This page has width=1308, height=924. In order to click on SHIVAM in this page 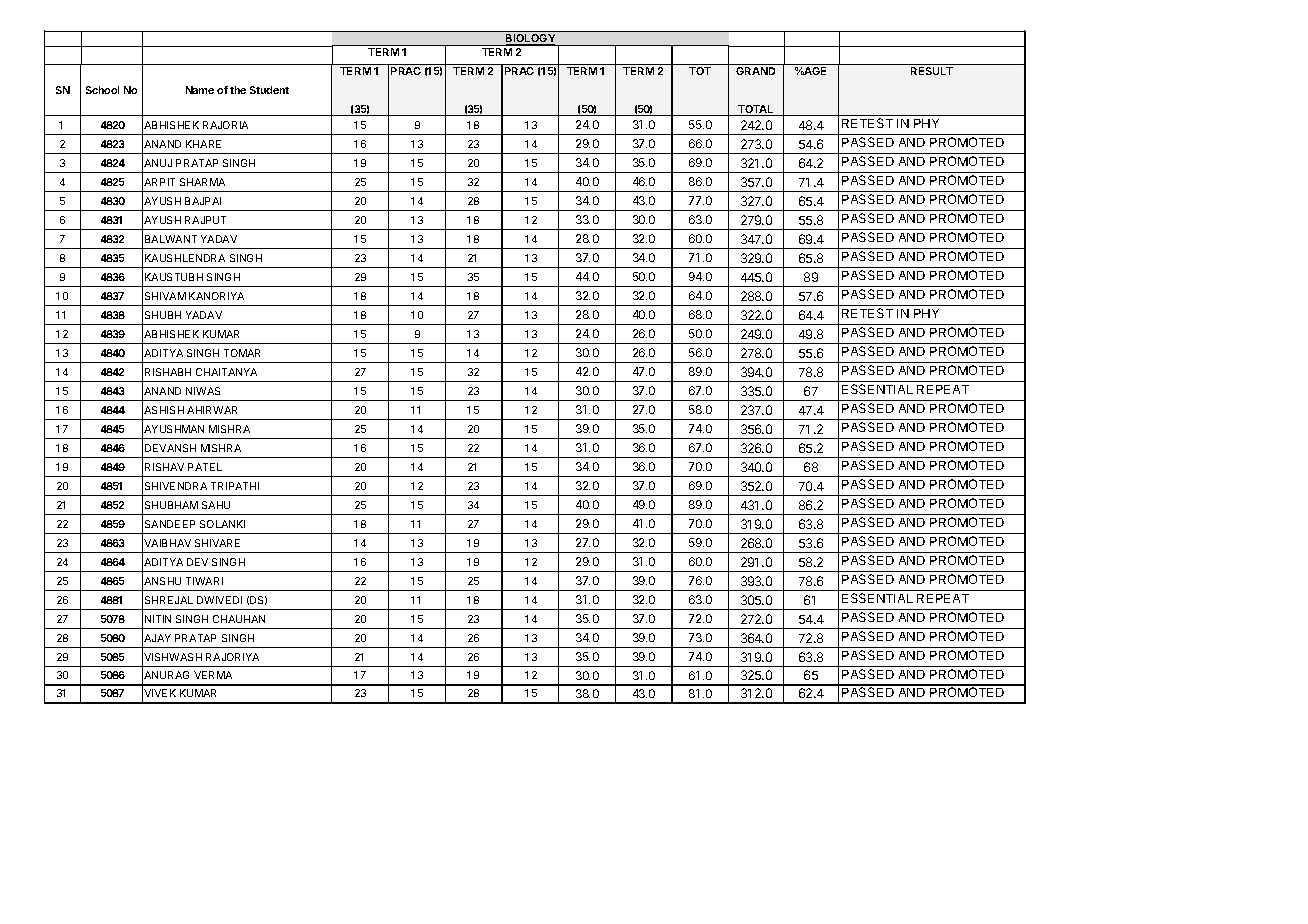, I will do `click(165, 296)`.
